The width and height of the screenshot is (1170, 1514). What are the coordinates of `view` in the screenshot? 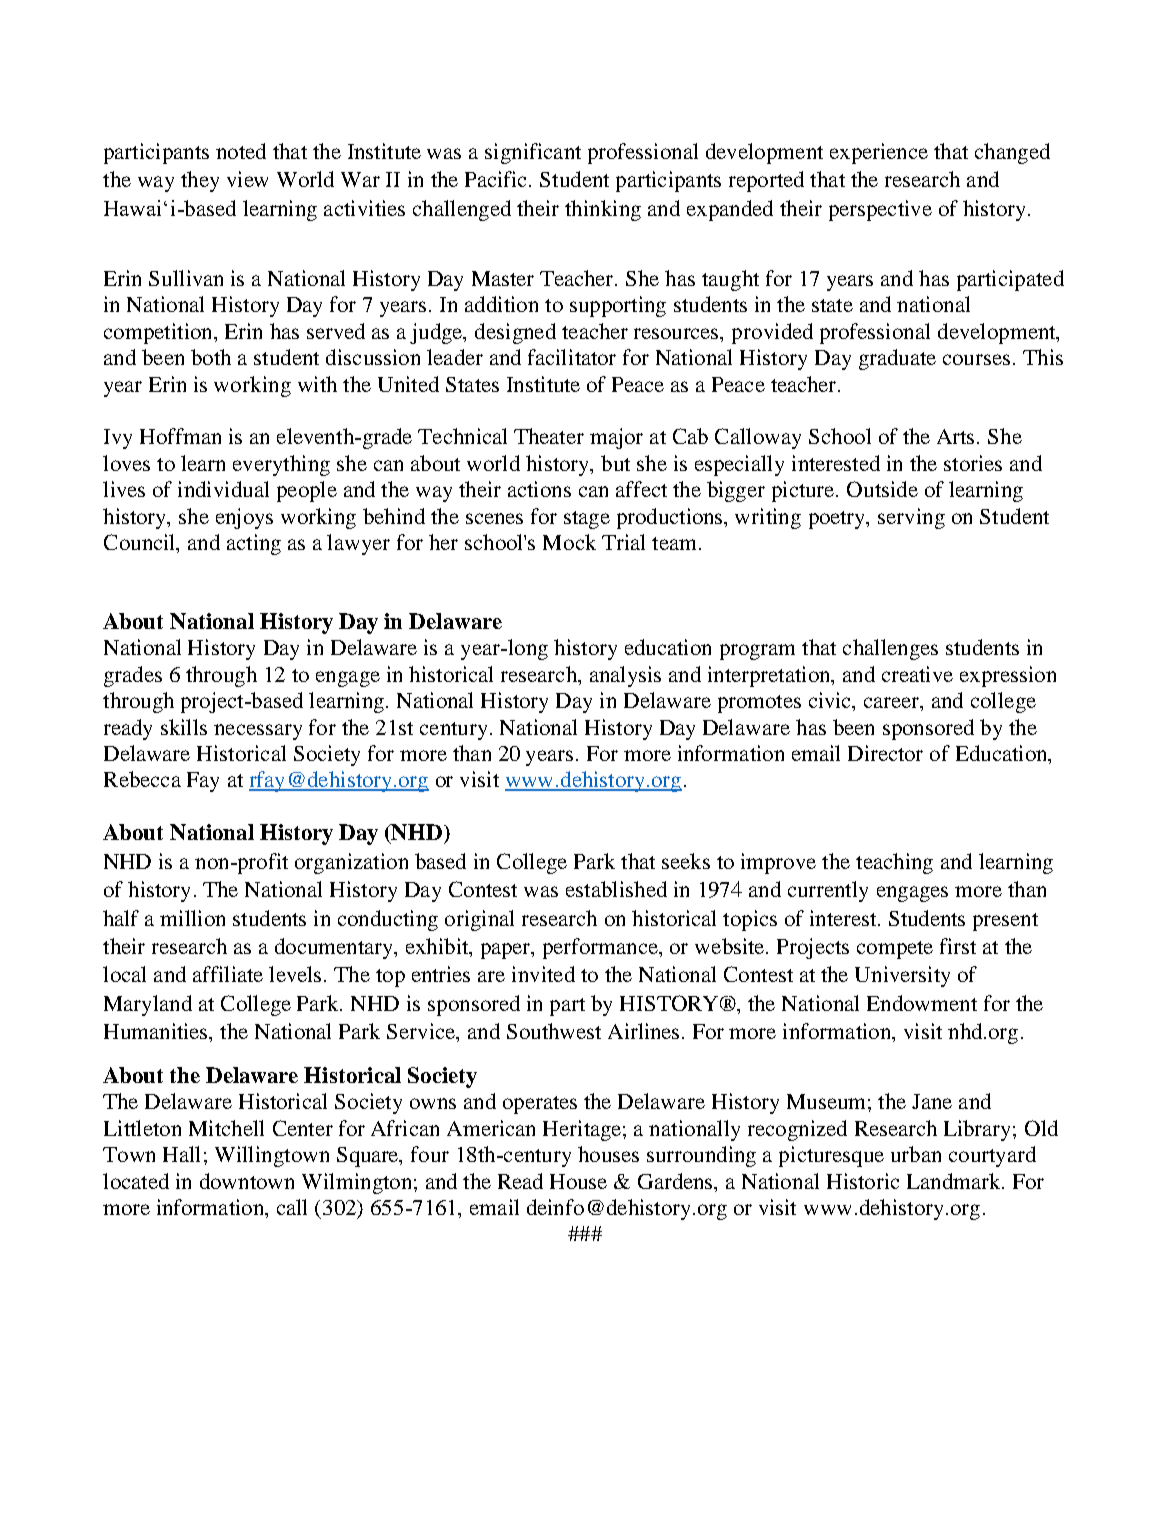 It's located at (247, 179).
